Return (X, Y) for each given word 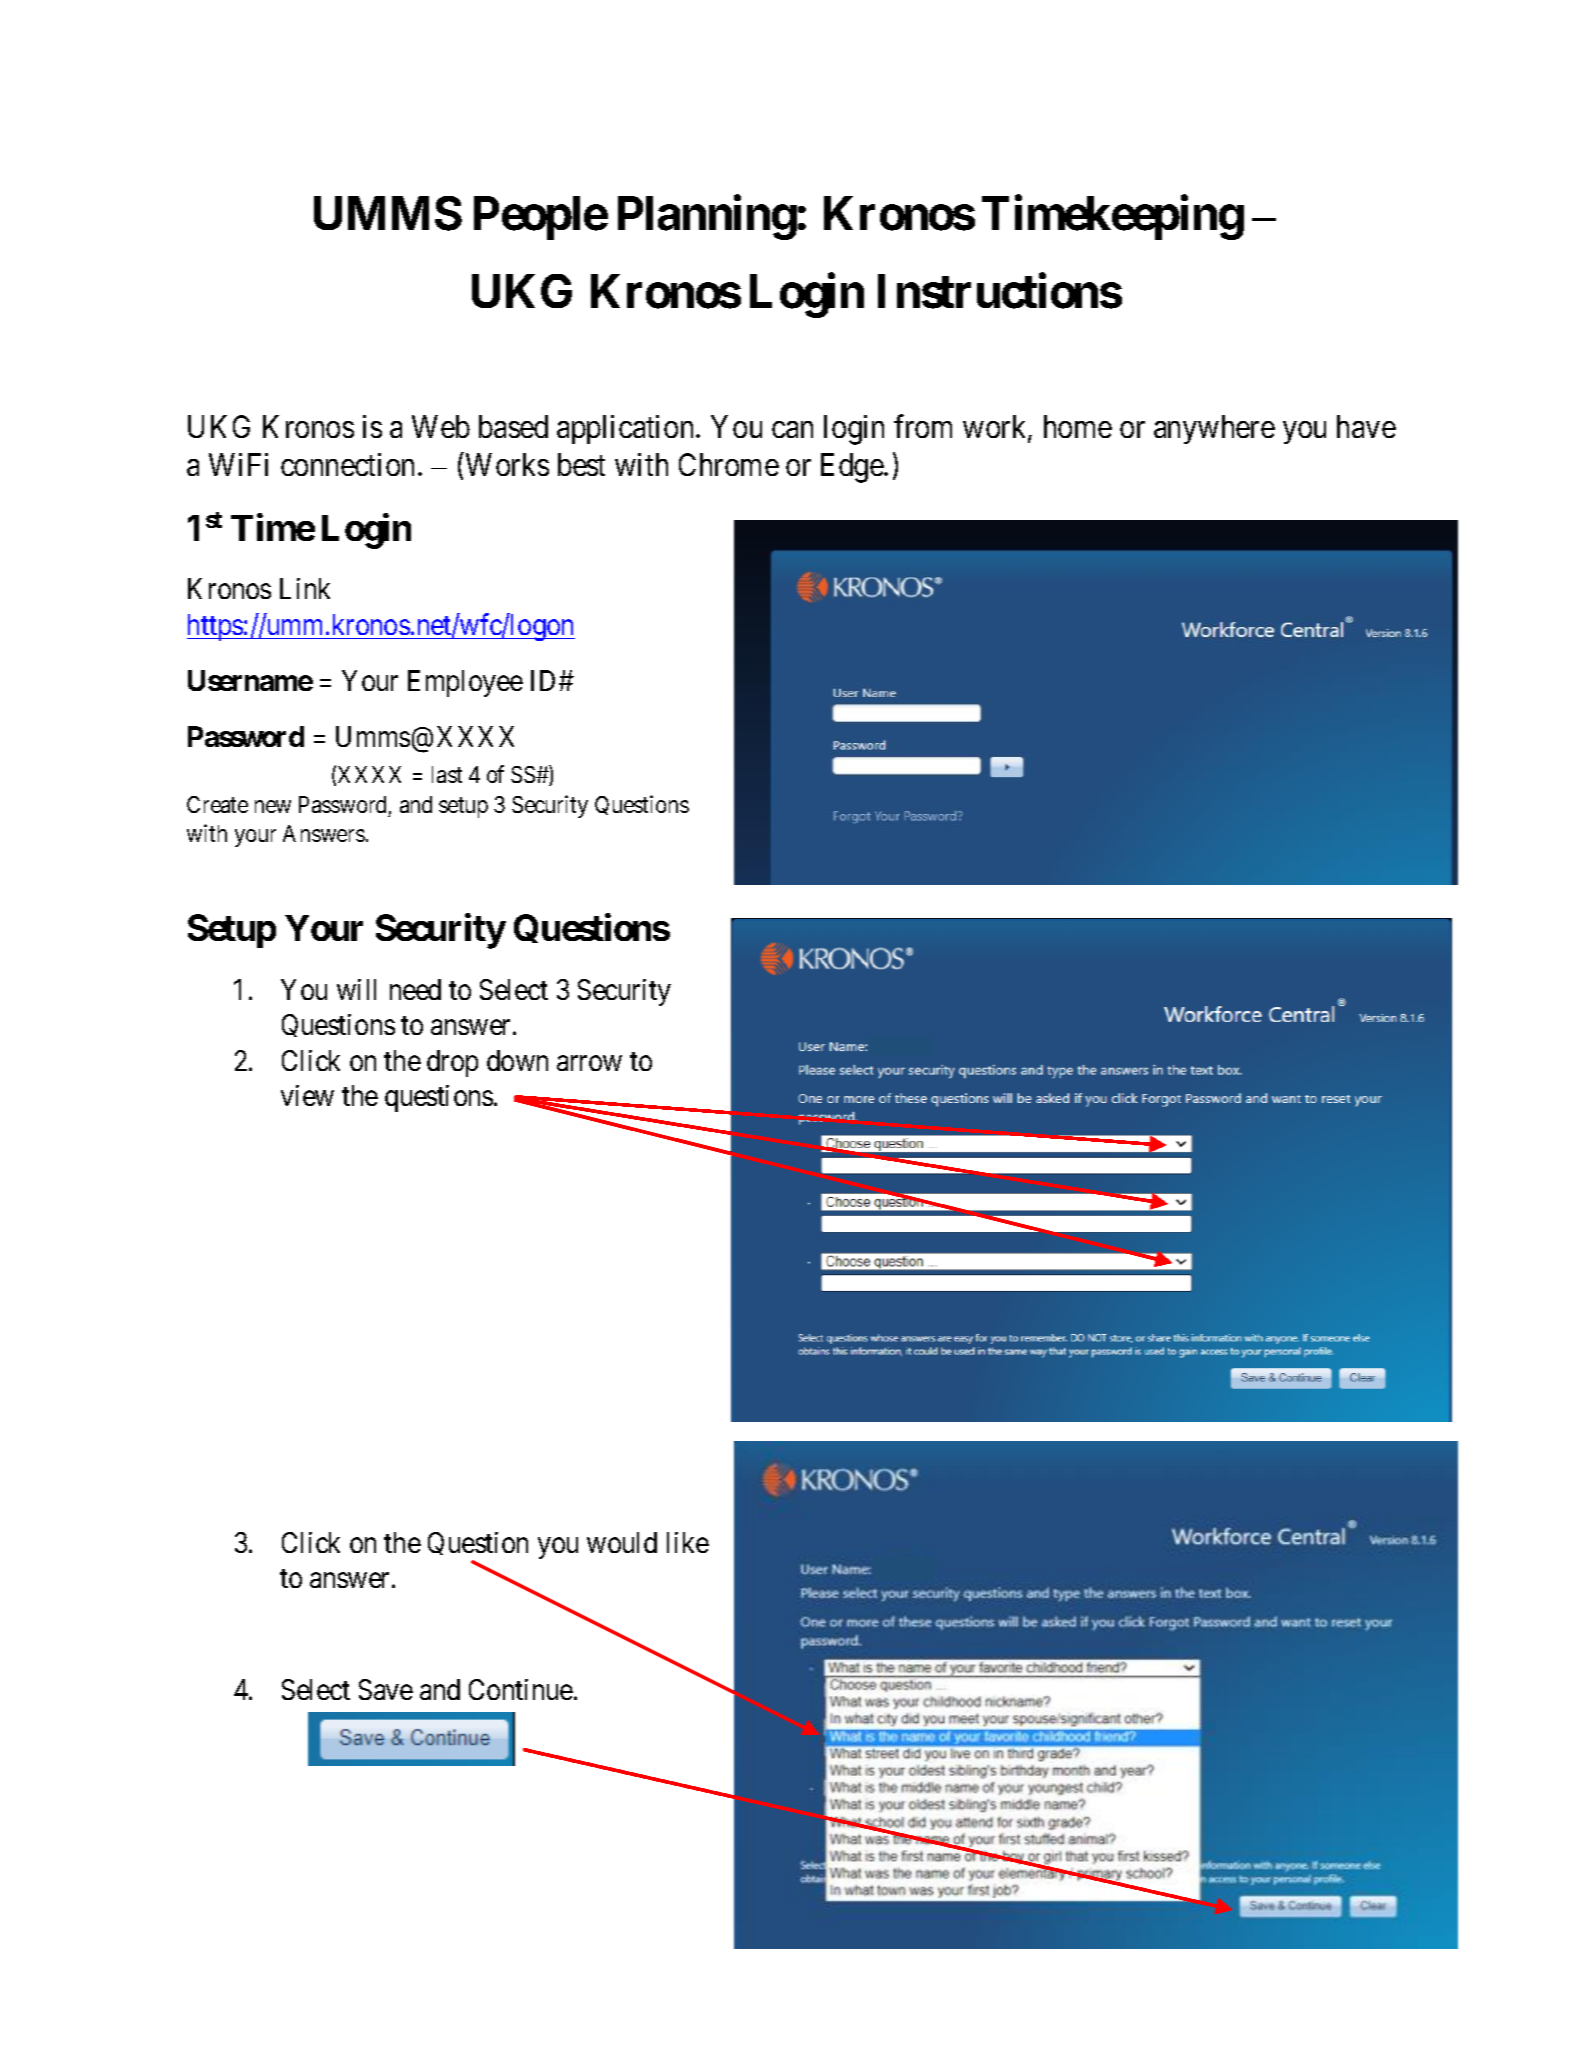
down (517, 1060)
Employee (465, 683)
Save (386, 1689)
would (622, 1542)
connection (347, 464)
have (1366, 426)
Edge (853, 468)
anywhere (1214, 429)
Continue (521, 1689)
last (447, 774)
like (688, 1542)
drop (452, 1063)
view (307, 1095)
